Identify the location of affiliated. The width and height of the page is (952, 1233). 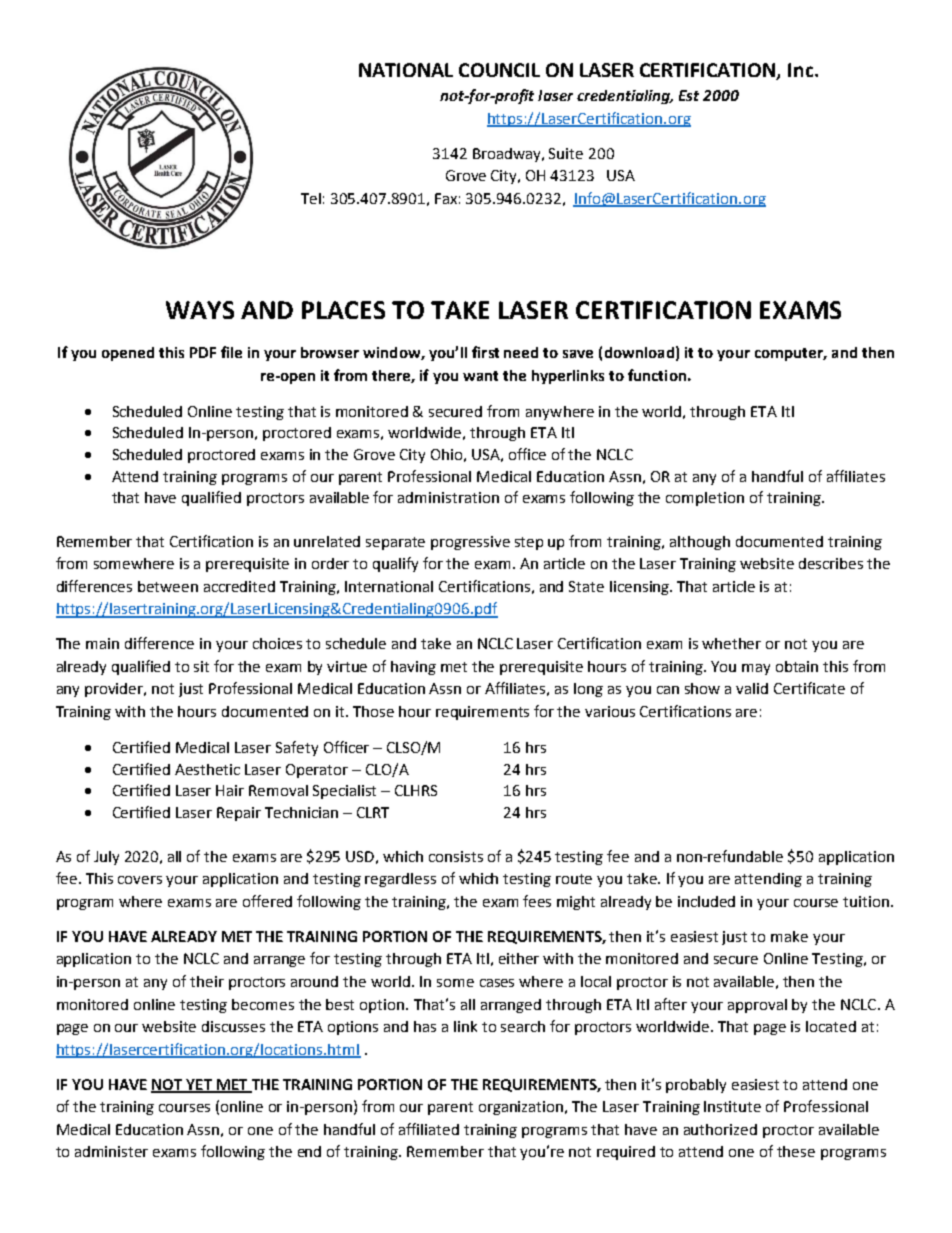
(429, 1129).
